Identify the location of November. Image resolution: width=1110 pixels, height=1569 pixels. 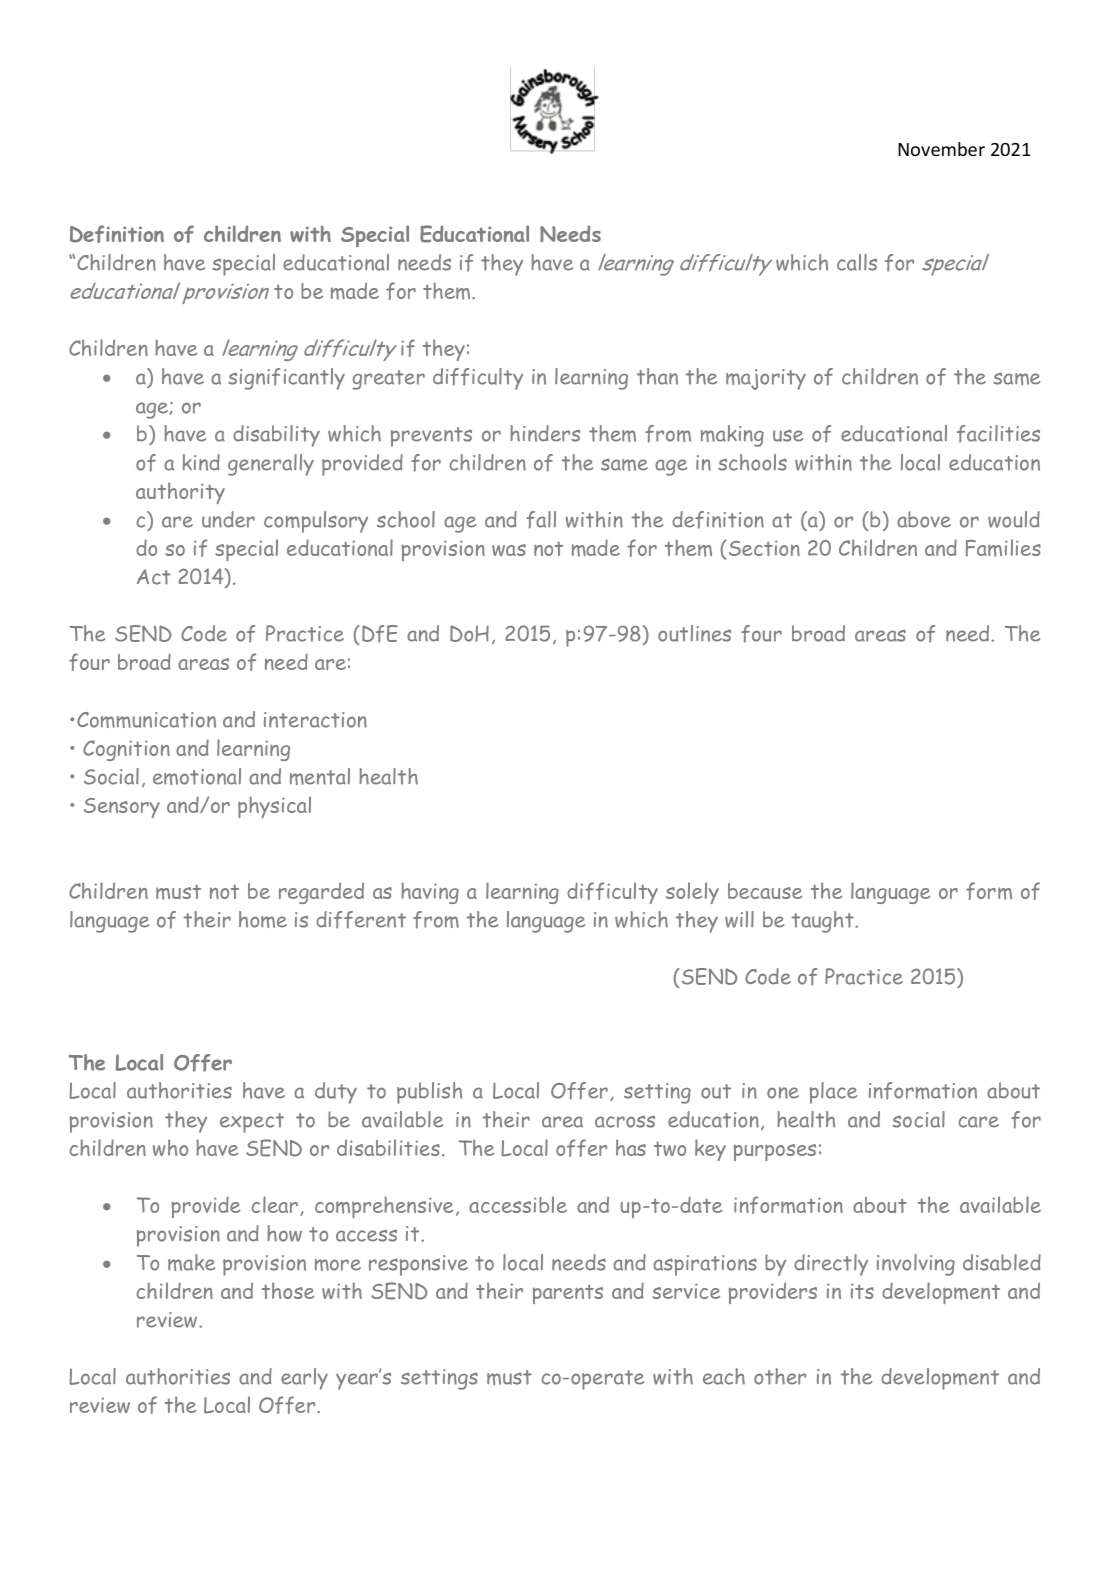
(941, 149).
